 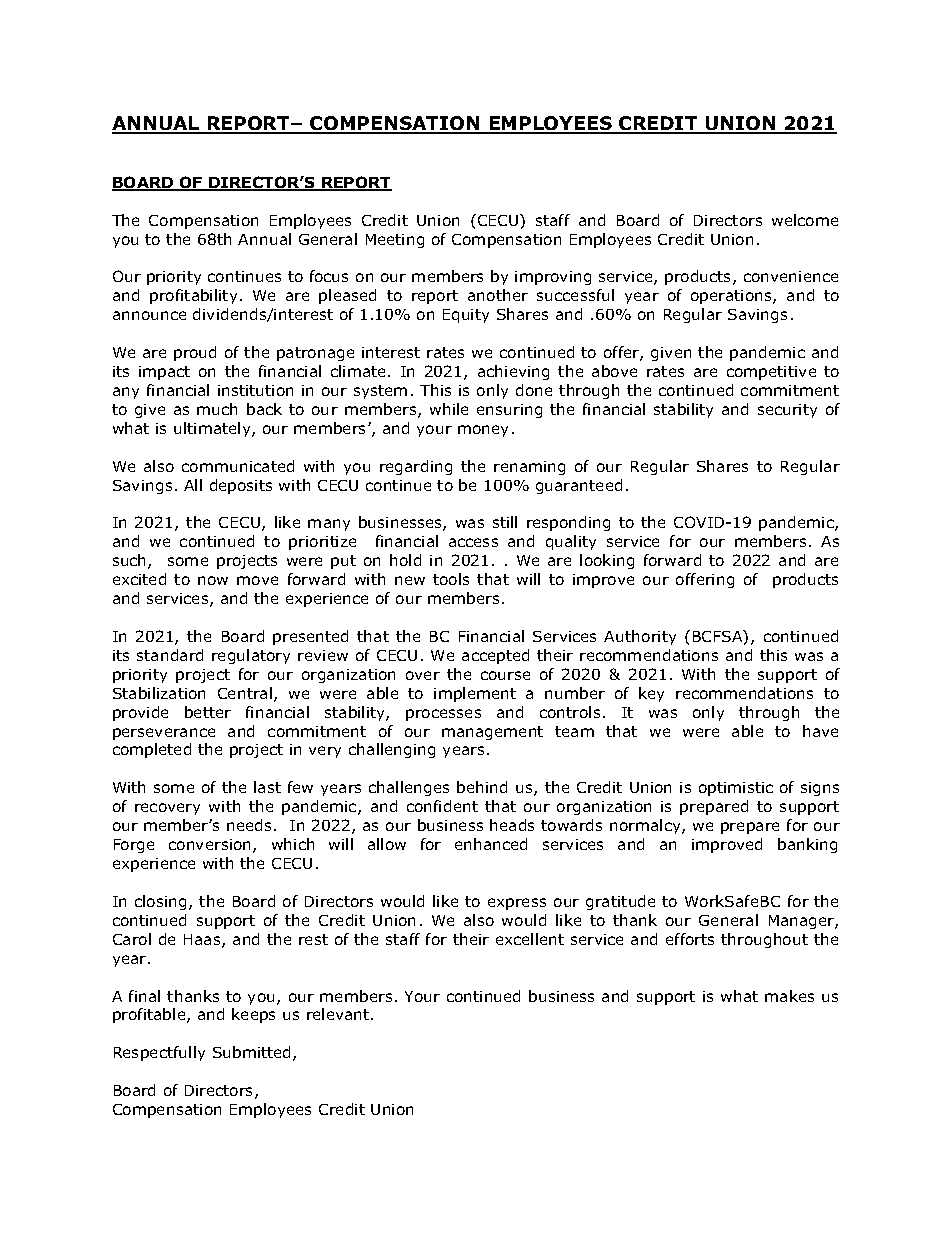 What do you see at coordinates (253, 1015) in the page?
I see `keeps` at bounding box center [253, 1015].
